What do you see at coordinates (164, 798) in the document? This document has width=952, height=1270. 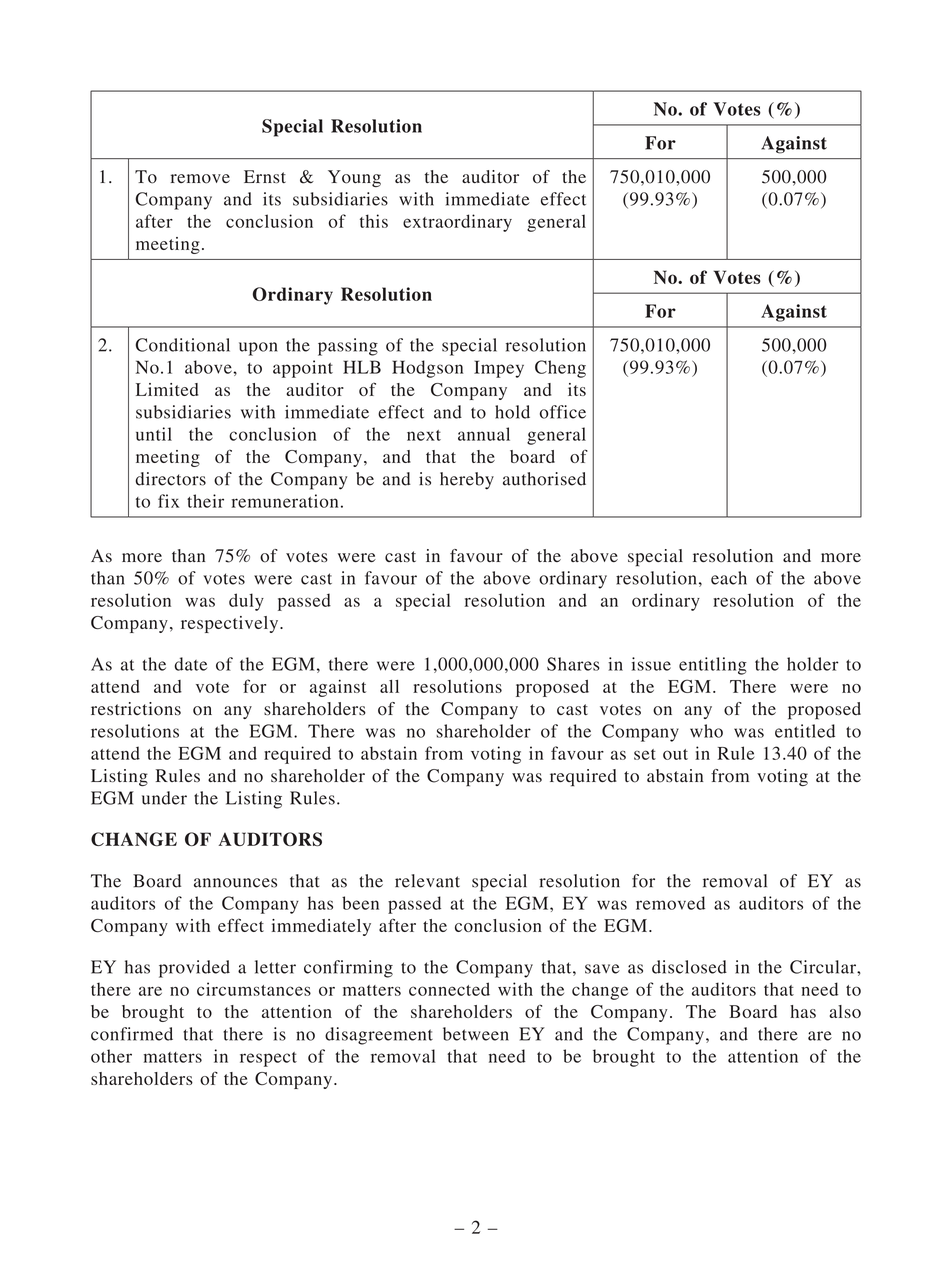 I see `under` at bounding box center [164, 798].
